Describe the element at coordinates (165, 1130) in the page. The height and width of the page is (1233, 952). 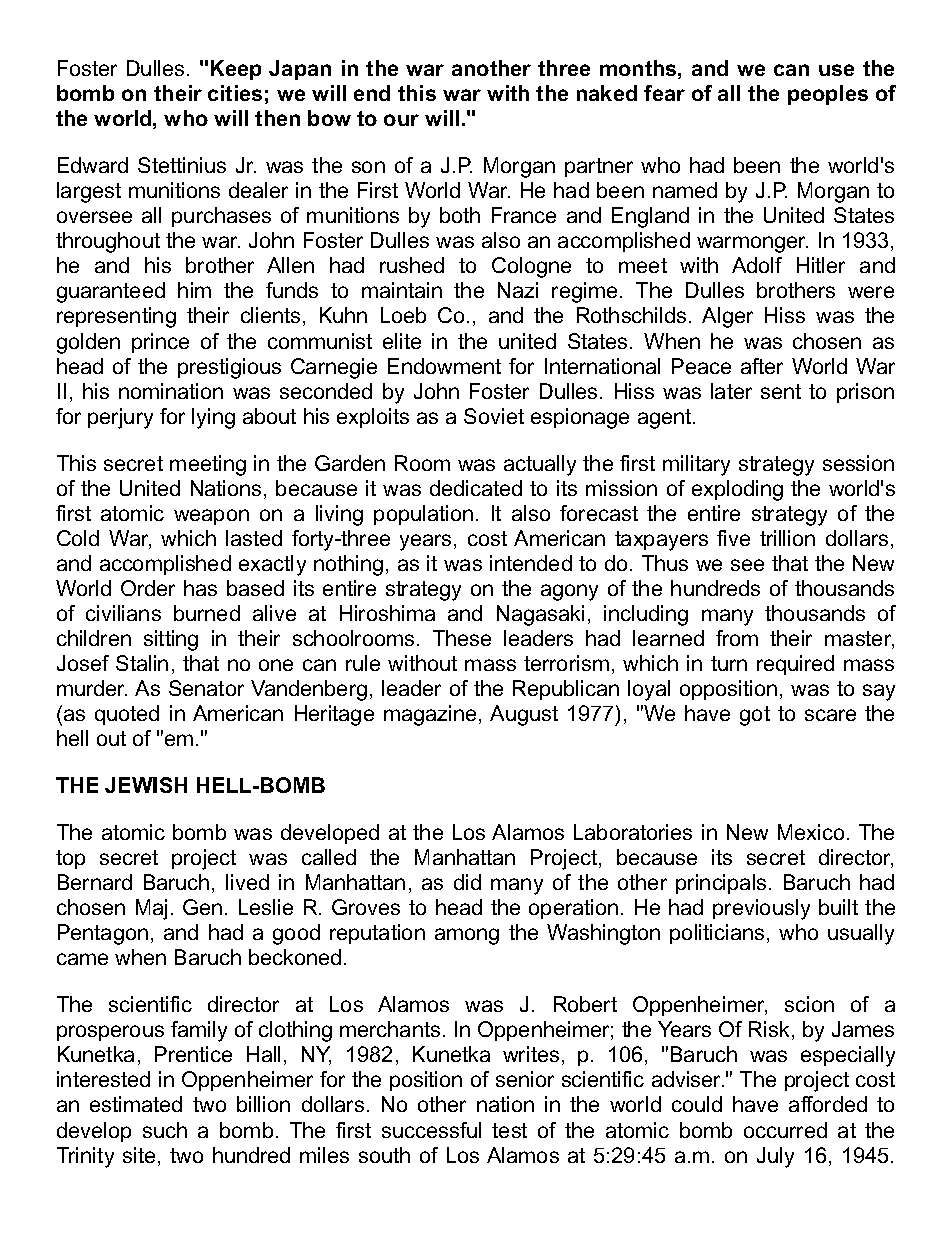
I see `such` at that location.
